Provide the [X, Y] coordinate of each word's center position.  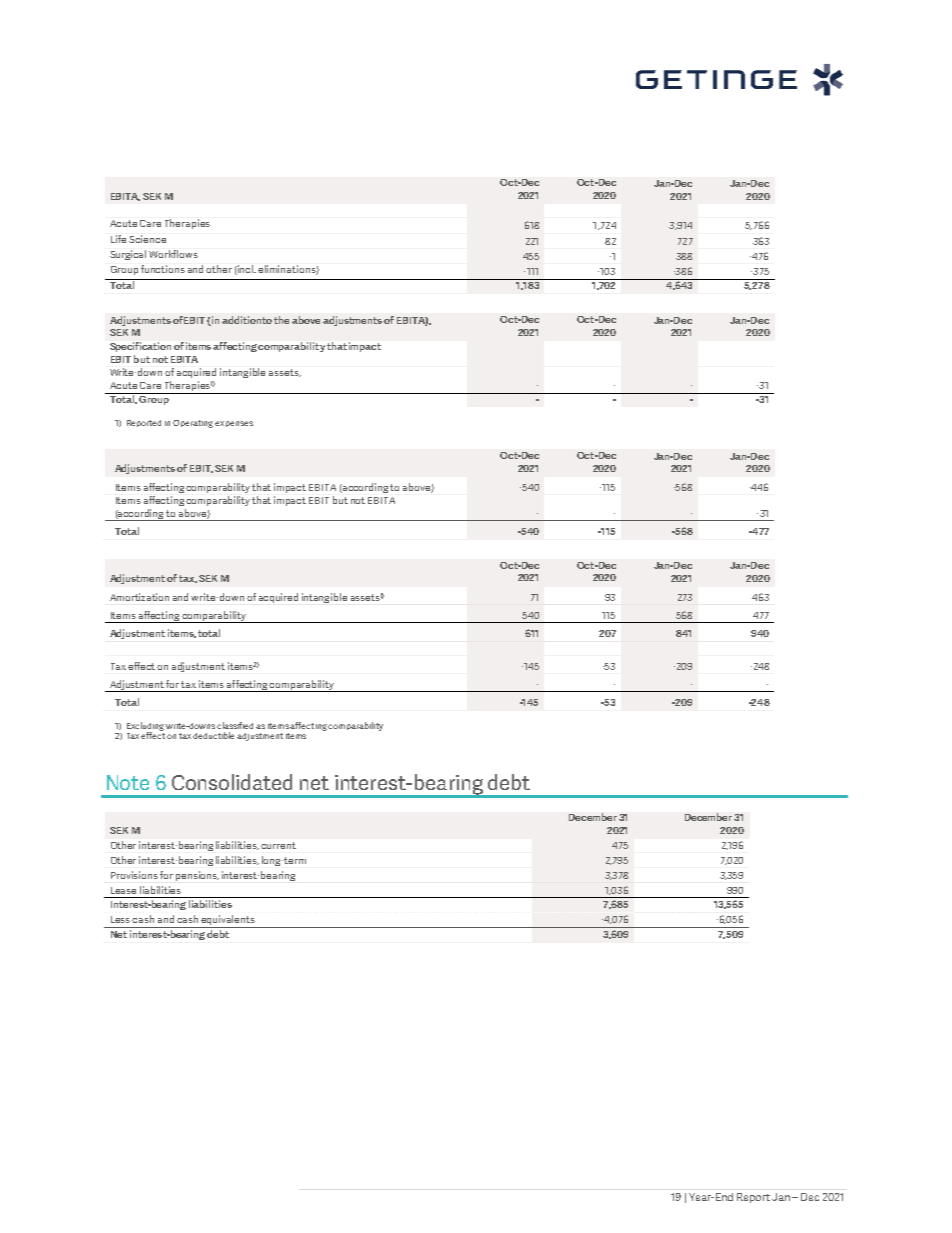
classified [235, 725]
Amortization [139, 597]
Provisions [134, 875]
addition [242, 320]
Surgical [128, 255]
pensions [197, 876]
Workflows [173, 254]
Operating [193, 424]
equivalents [228, 921]
